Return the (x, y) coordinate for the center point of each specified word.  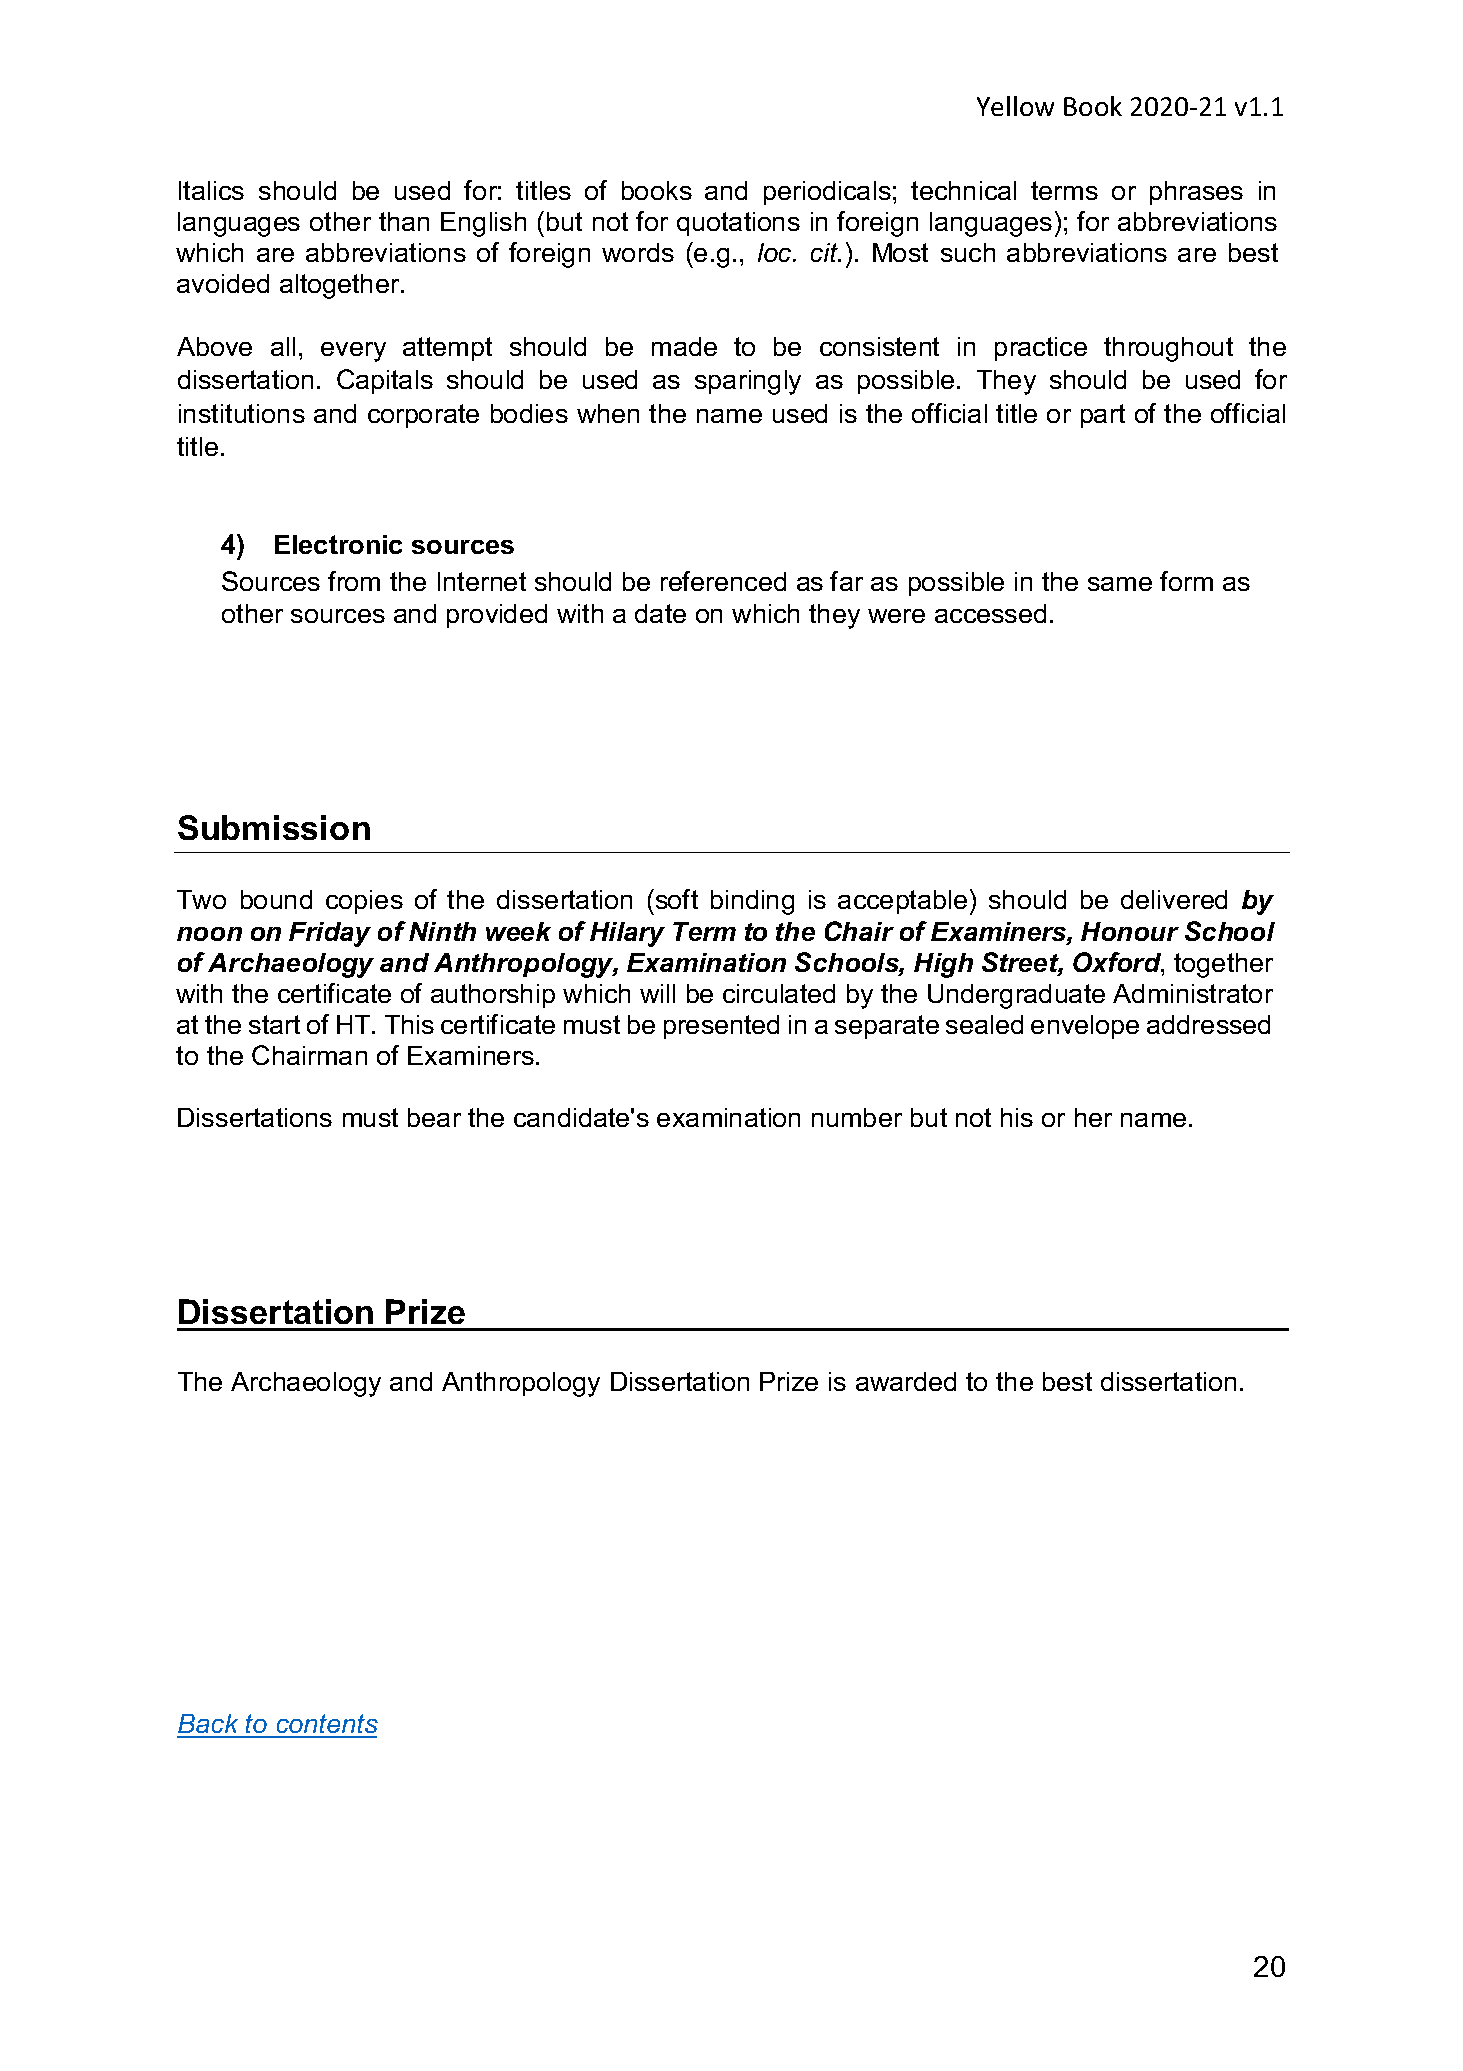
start (274, 1024)
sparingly (748, 382)
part (1103, 416)
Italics (211, 190)
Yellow (1015, 106)
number (857, 1117)
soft (675, 899)
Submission (274, 827)
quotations (738, 224)
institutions (242, 413)
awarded (906, 1381)
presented (721, 1027)
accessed (990, 613)
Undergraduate (1016, 996)
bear (434, 1117)
